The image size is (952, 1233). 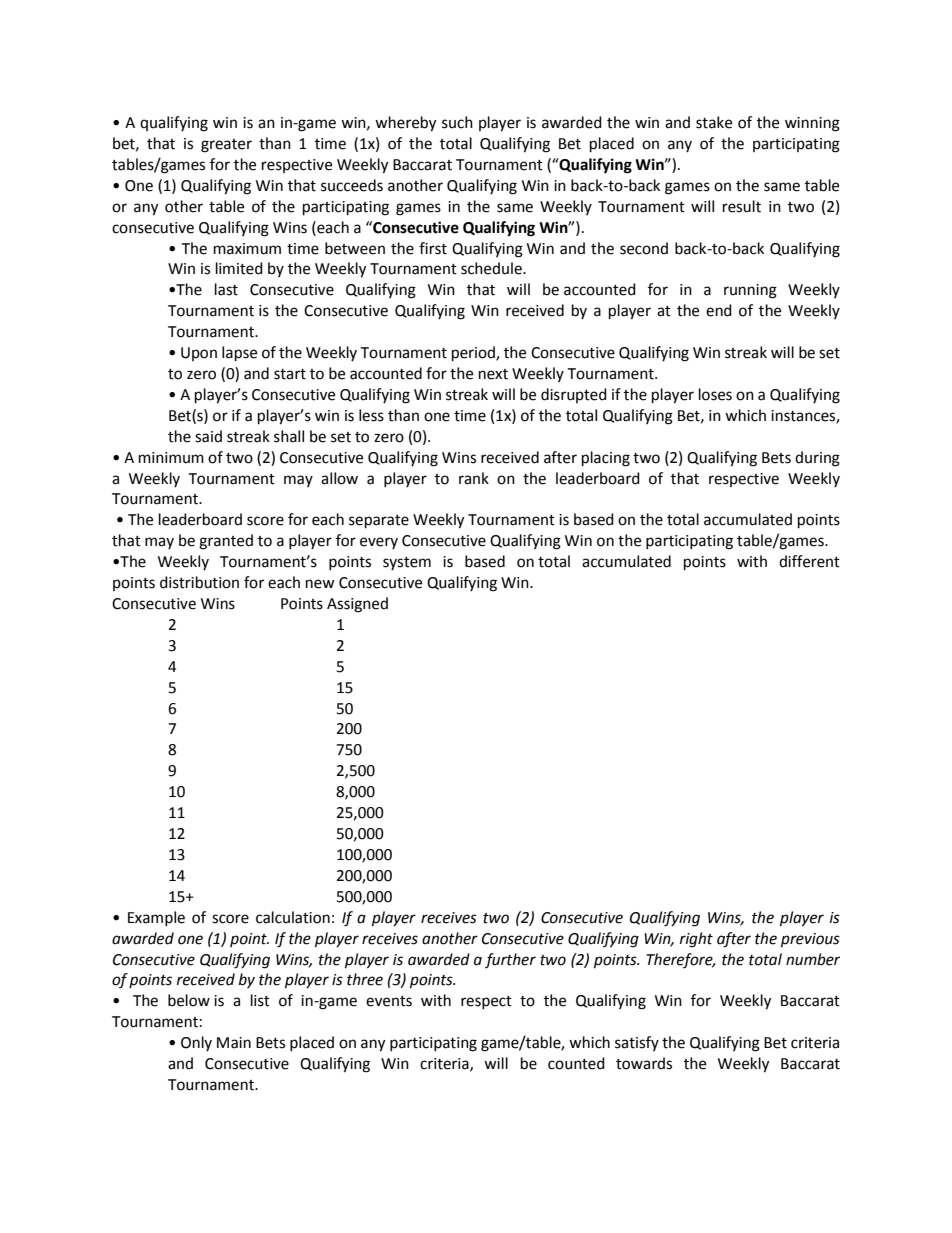 What do you see at coordinates (407, 563) in the image?
I see `system` at bounding box center [407, 563].
